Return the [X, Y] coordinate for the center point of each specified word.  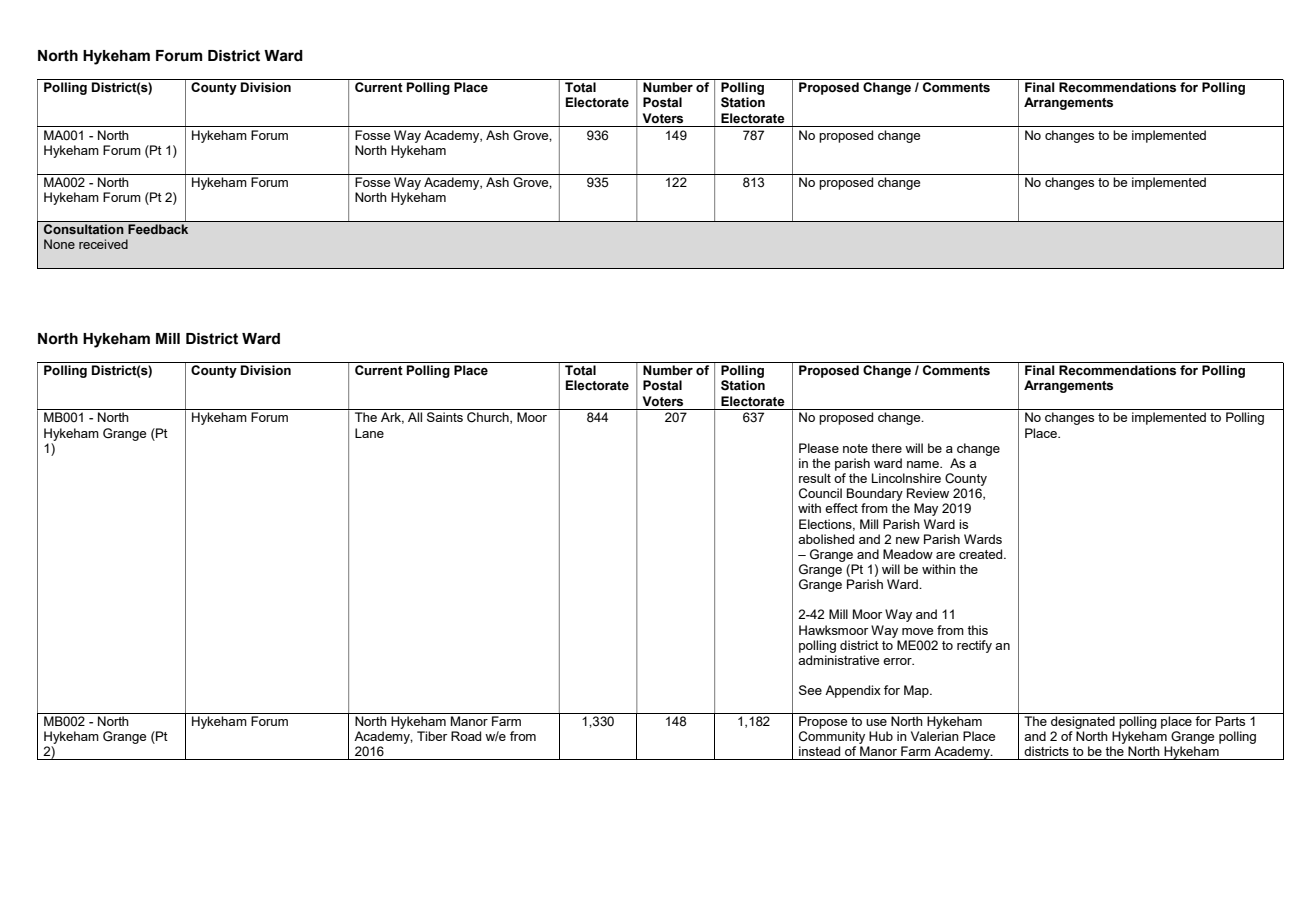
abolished [826, 539]
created [982, 554]
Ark [392, 418]
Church [489, 418]
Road [466, 736]
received [103, 244]
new [908, 540]
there [886, 448]
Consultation [84, 229]
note [855, 448]
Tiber [432, 736]
